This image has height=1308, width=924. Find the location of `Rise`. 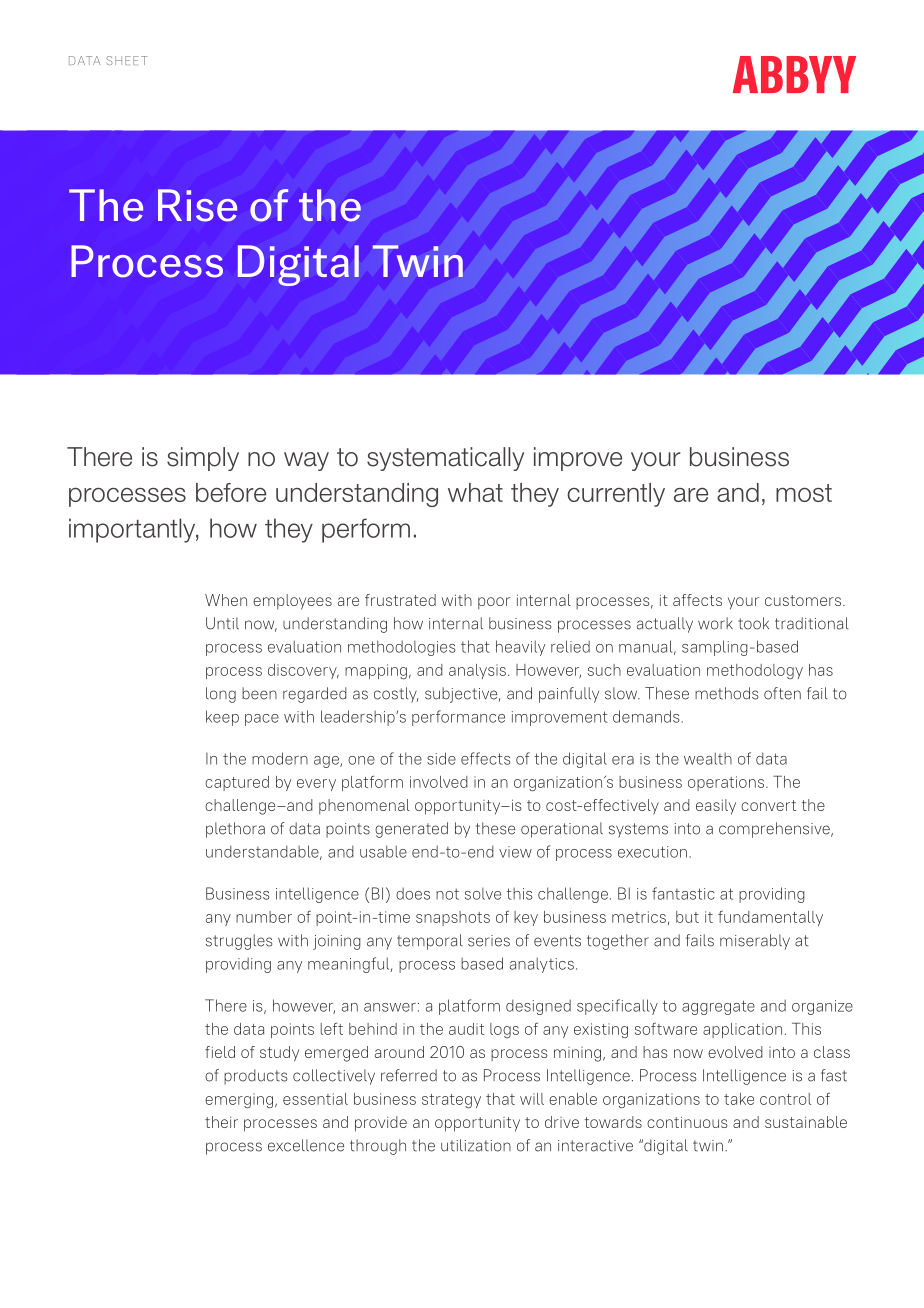

Rise is located at coordinates (197, 205).
